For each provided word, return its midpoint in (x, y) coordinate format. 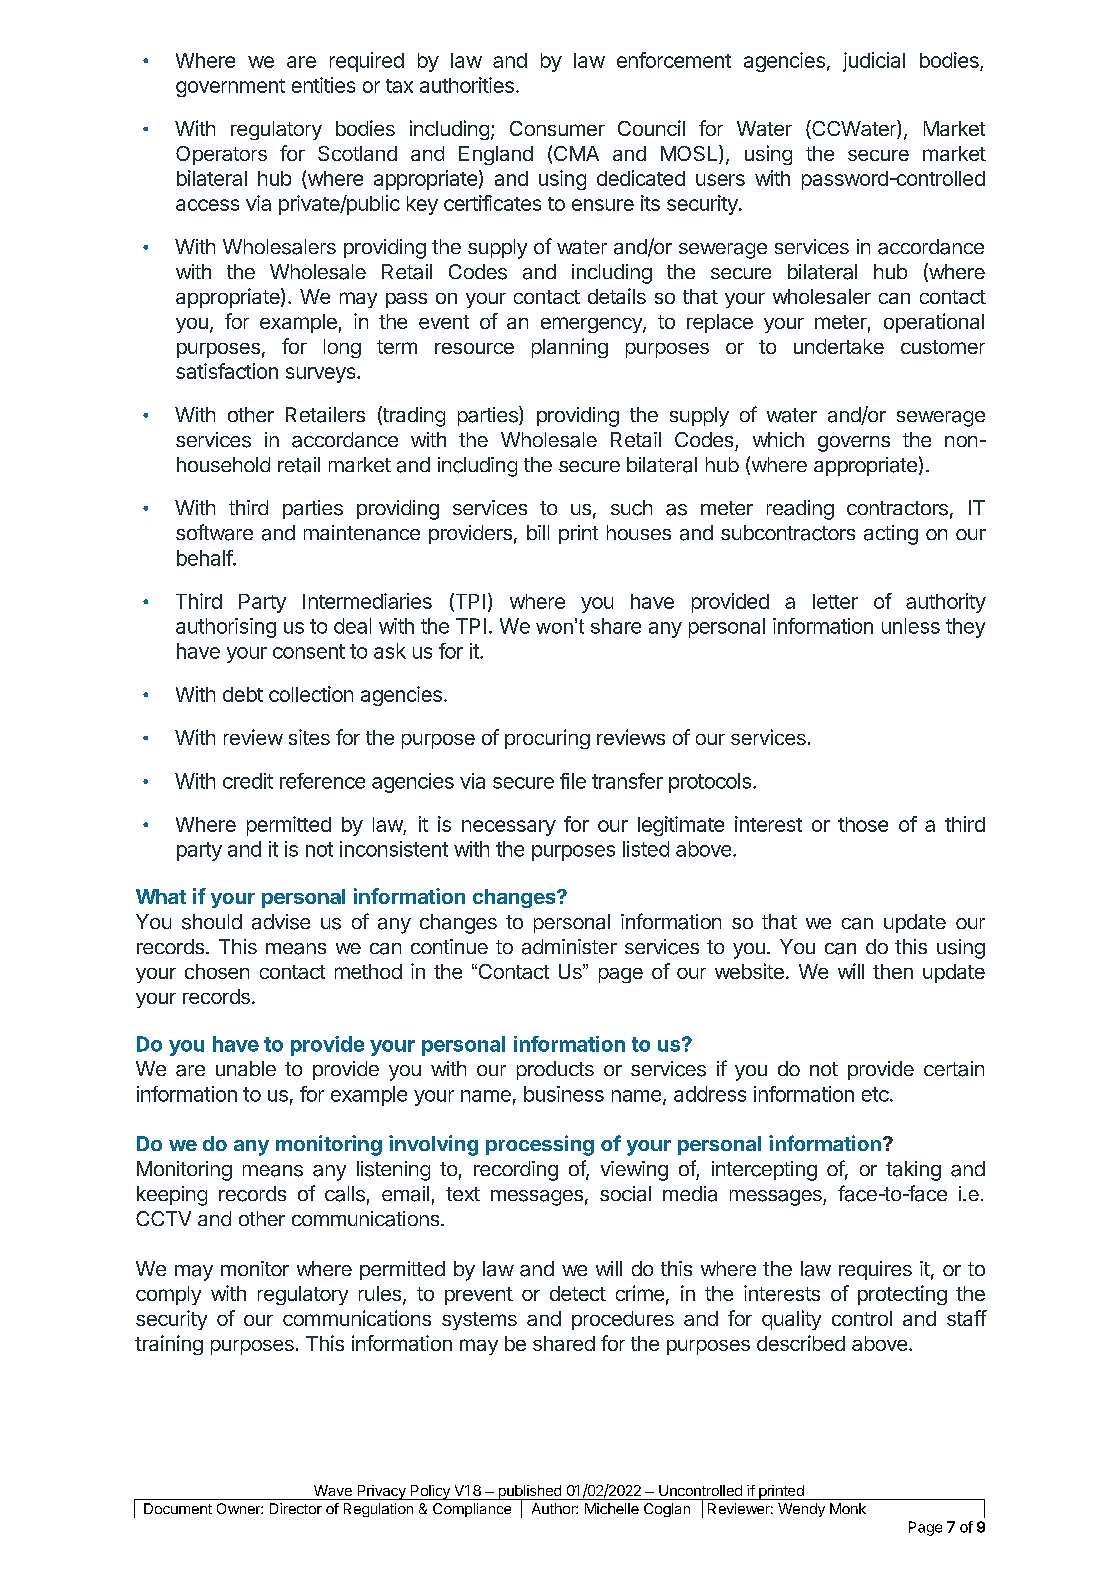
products (555, 1070)
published (529, 1493)
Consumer (557, 128)
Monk (848, 1508)
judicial (874, 62)
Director (296, 1508)
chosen (217, 971)
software (214, 532)
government (230, 88)
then (893, 971)
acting (891, 535)
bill (538, 532)
